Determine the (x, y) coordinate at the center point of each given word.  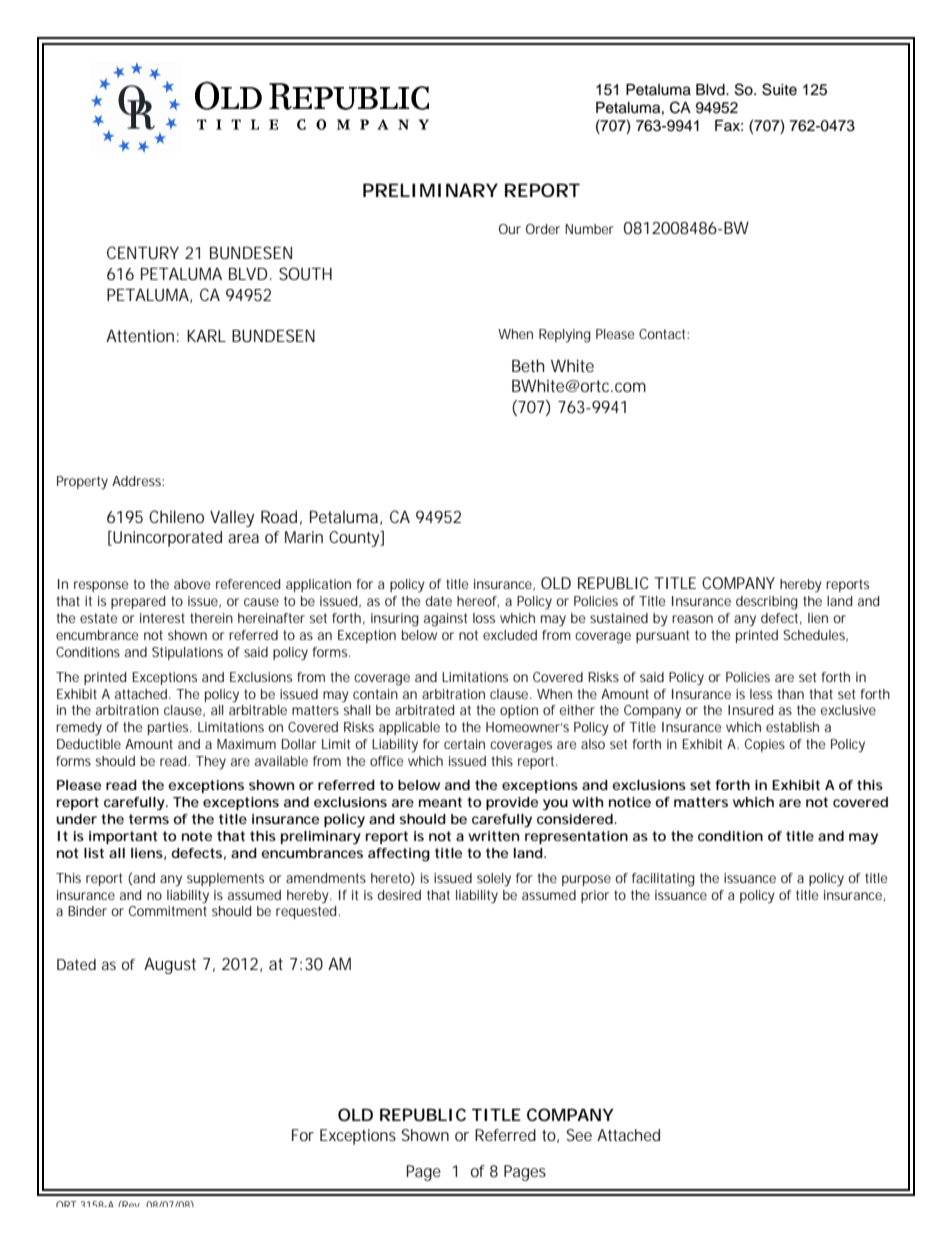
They (211, 763)
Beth (528, 365)
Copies (765, 745)
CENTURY (143, 252)
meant (440, 802)
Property (82, 483)
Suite (779, 89)
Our (510, 229)
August (170, 965)
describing (767, 603)
